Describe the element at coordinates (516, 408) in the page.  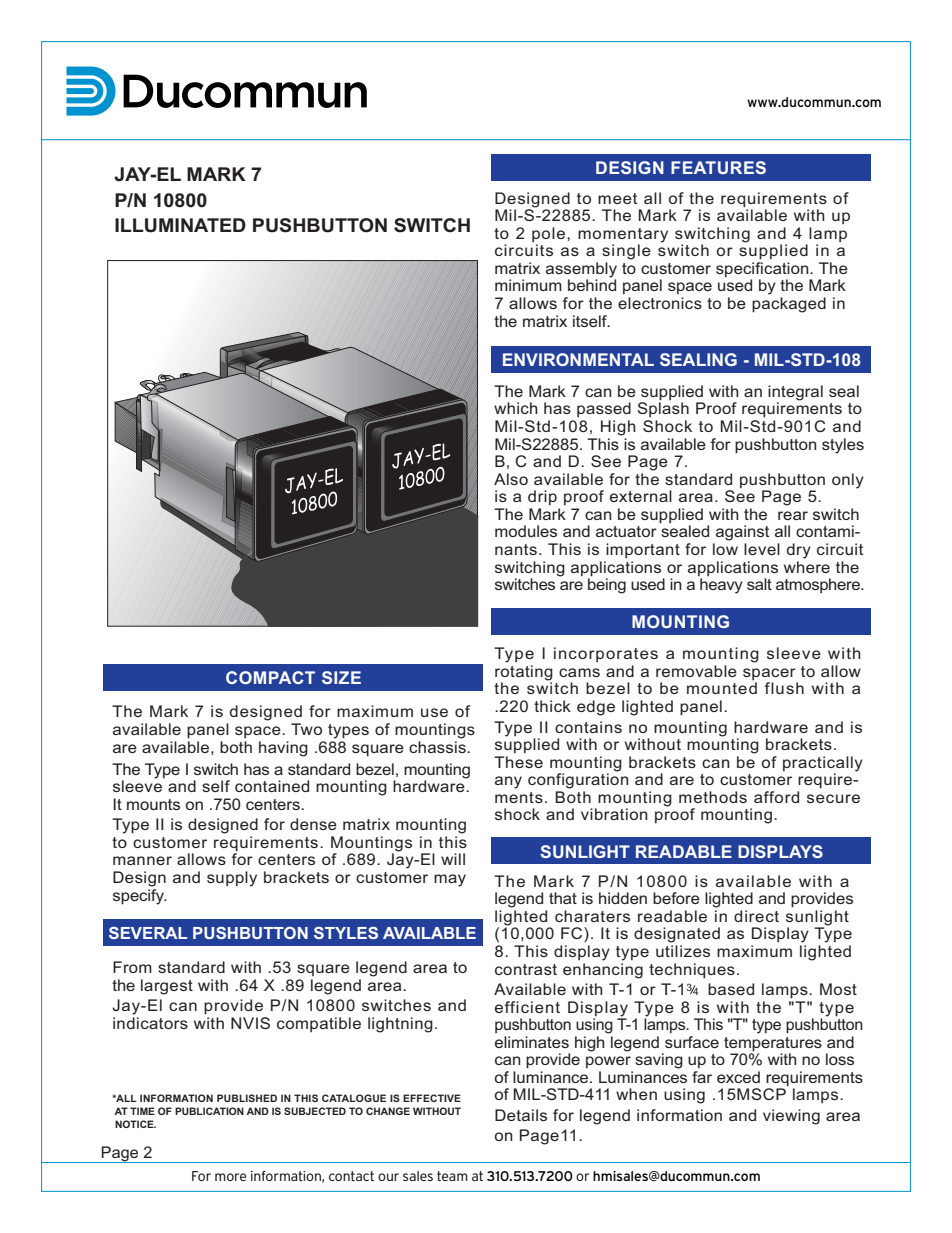
I see `which` at that location.
